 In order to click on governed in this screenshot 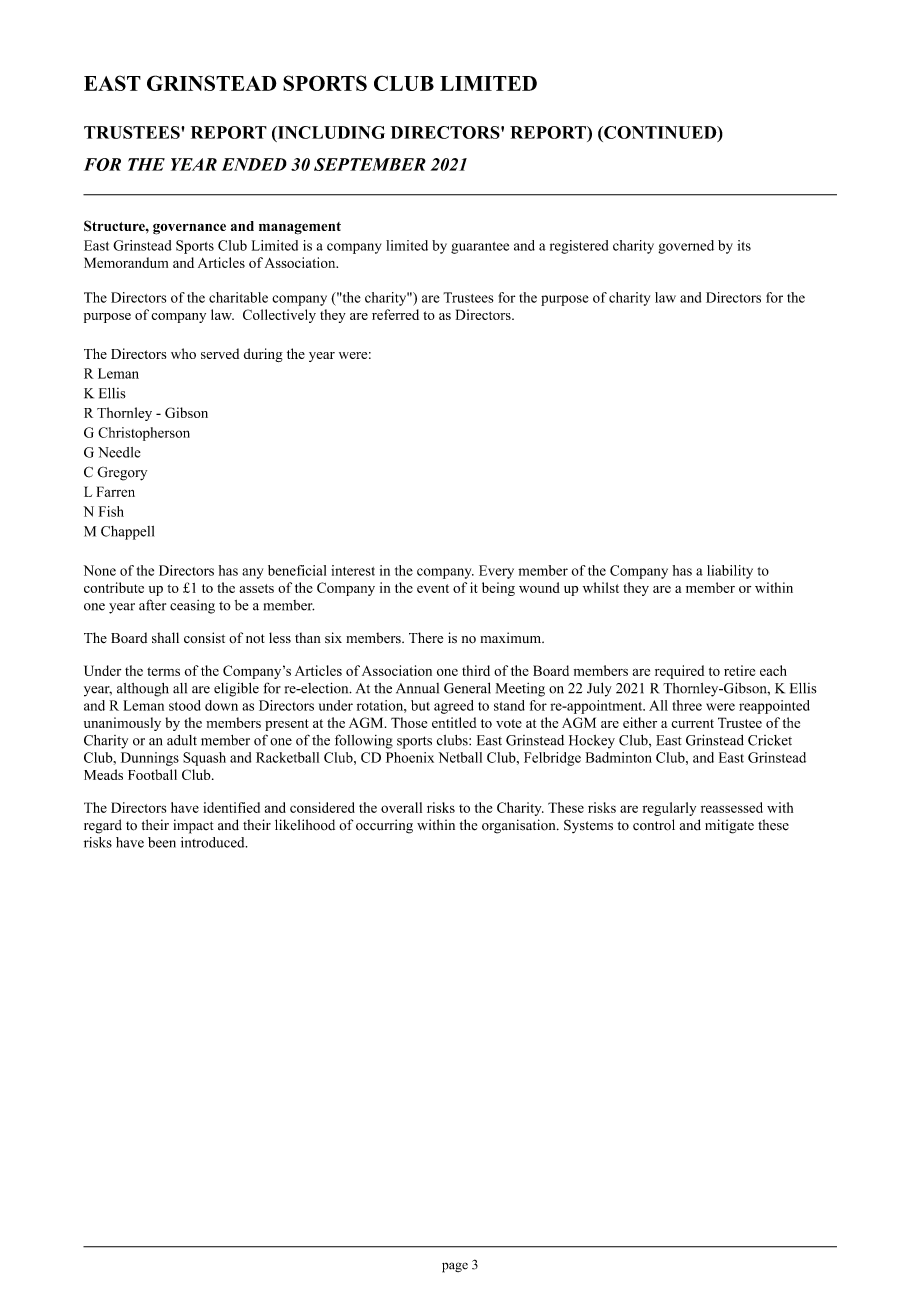, I will do `click(686, 247)`.
